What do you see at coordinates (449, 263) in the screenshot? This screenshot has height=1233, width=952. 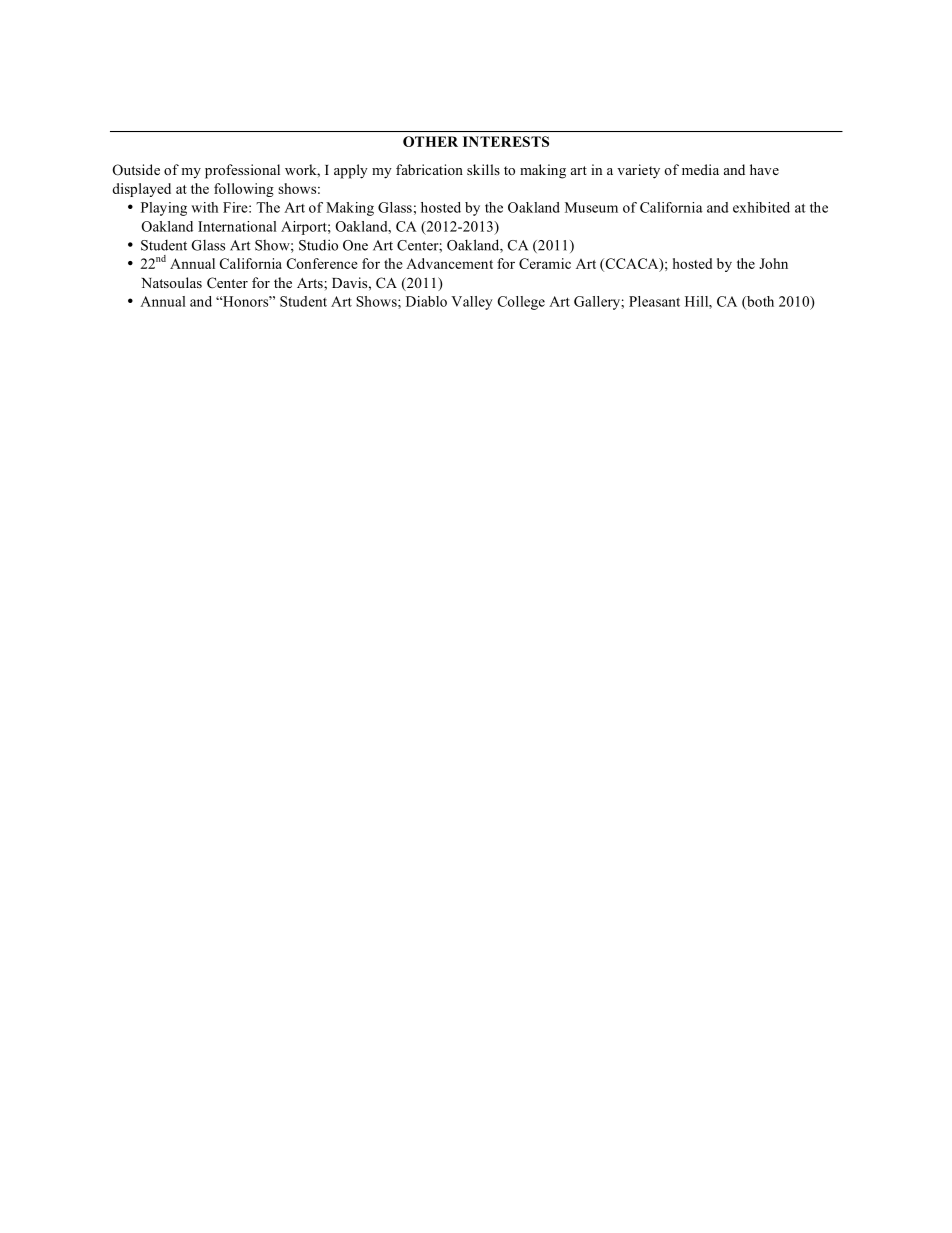 I see `Advancement` at bounding box center [449, 263].
